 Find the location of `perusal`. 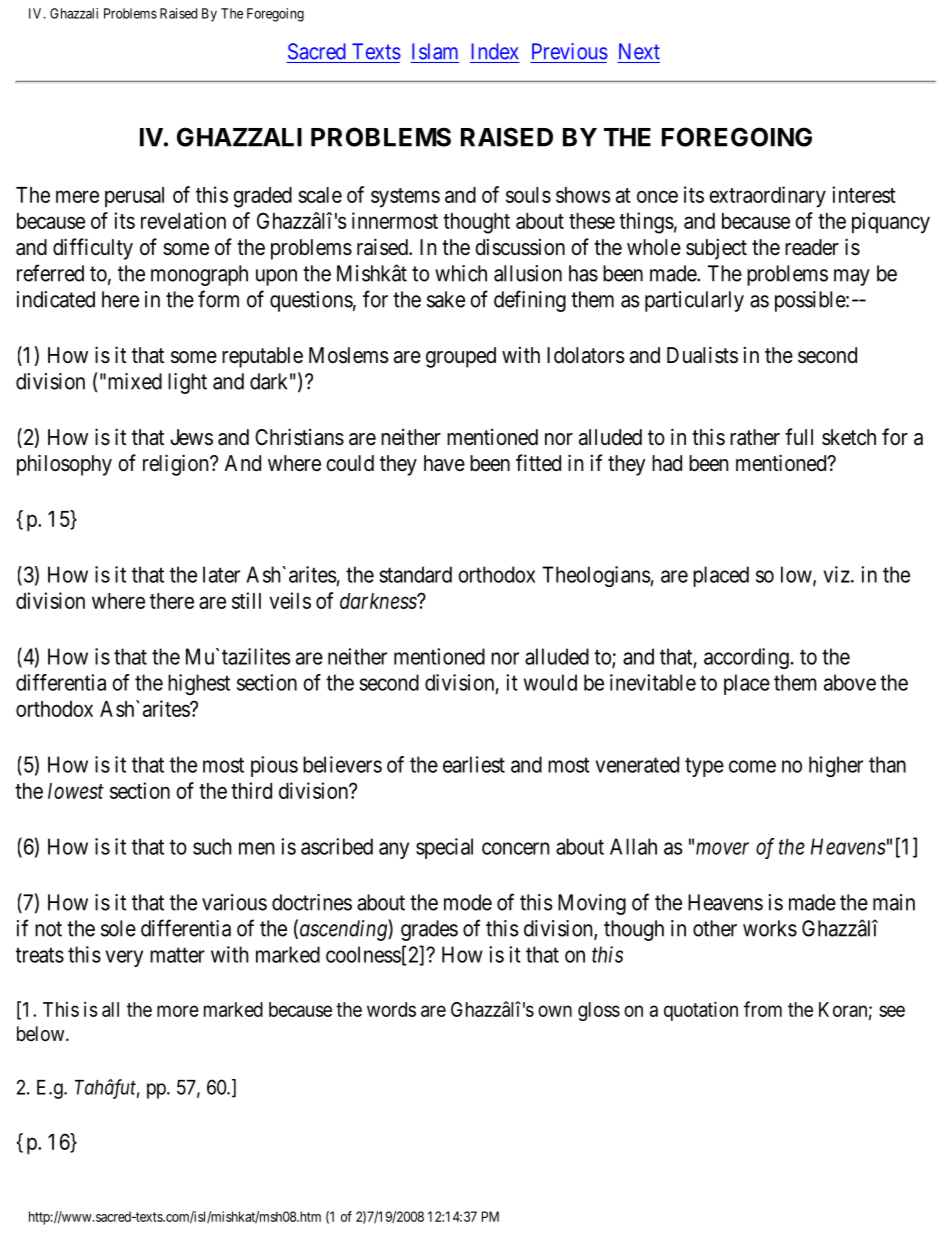

perusal is located at coordinates (134, 197).
